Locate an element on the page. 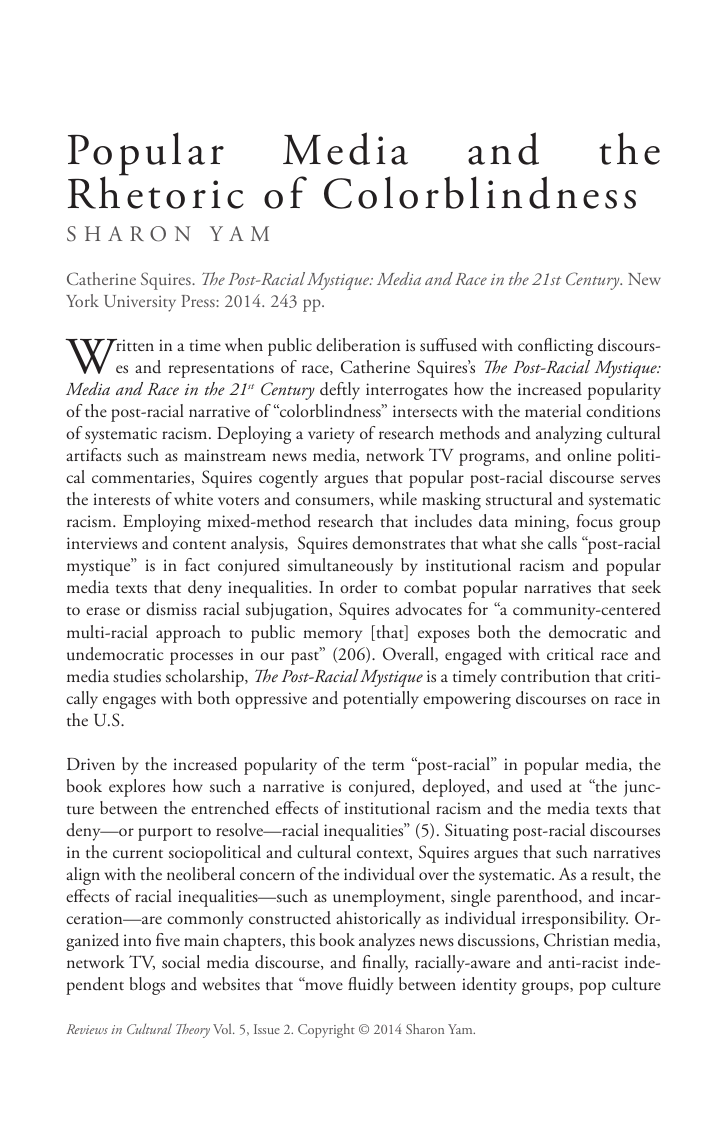 The height and width of the page is (1124, 727). Theory is located at coordinates (193, 1031).
